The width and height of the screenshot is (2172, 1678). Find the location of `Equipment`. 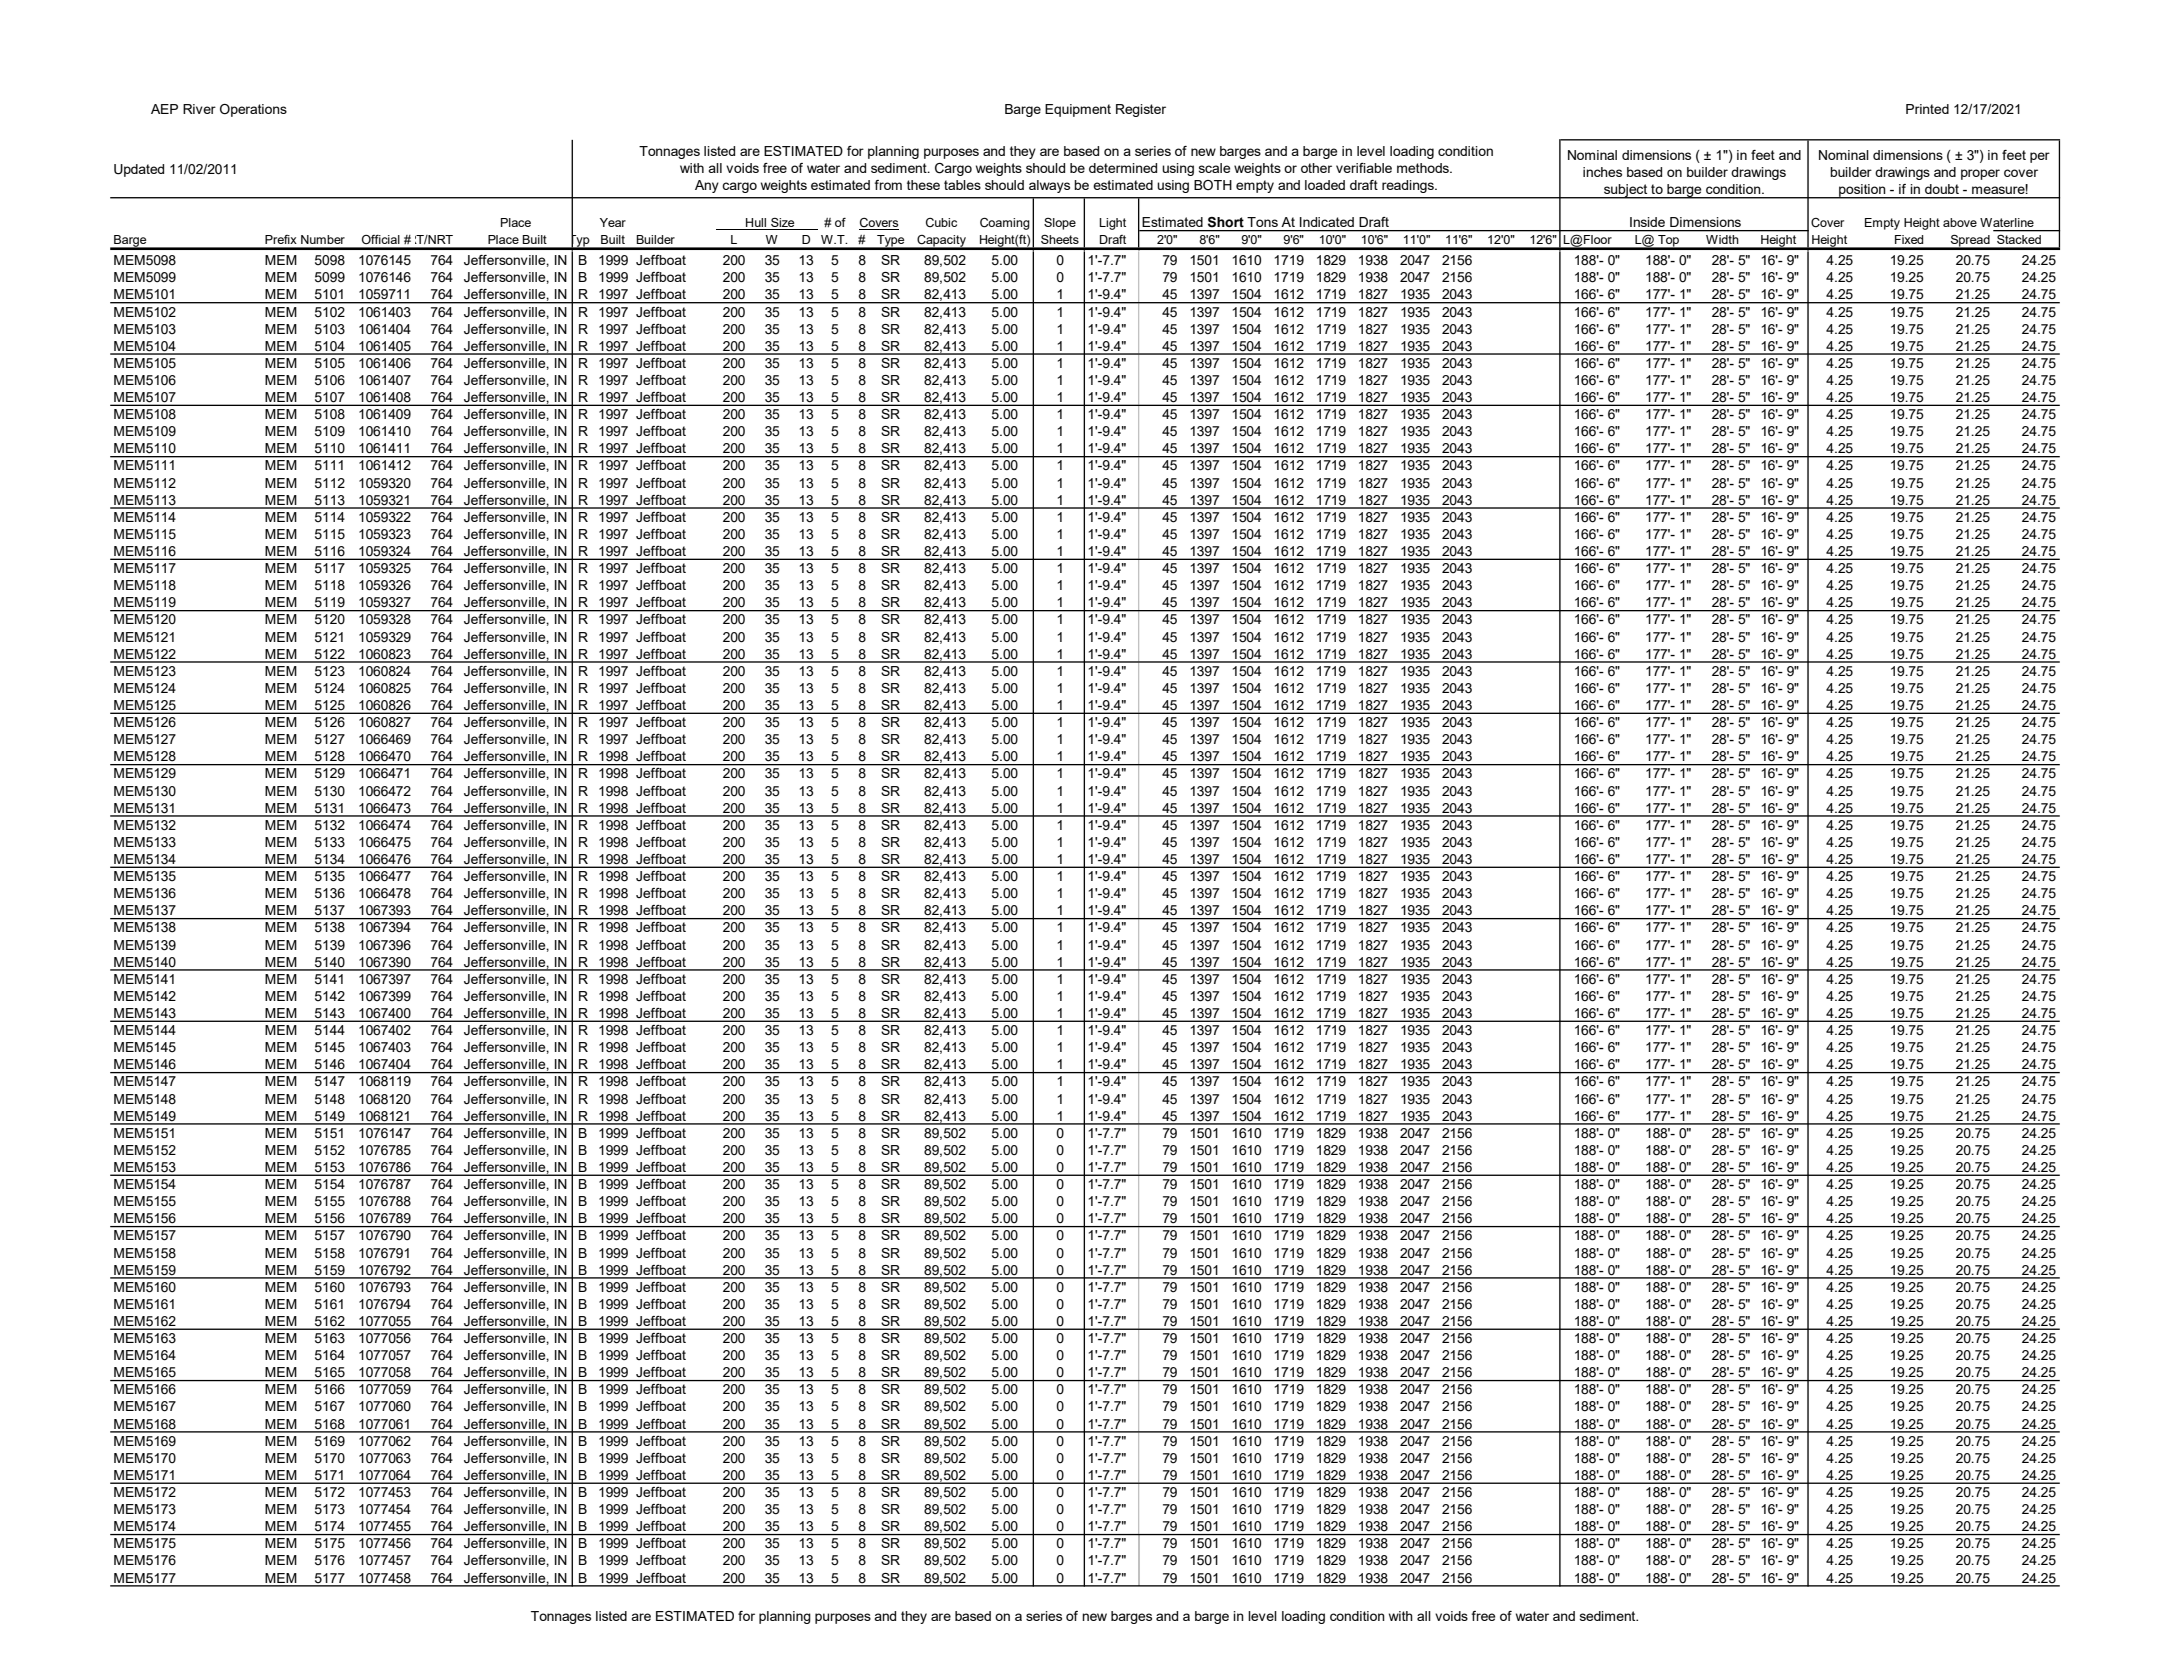

Equipment is located at coordinates (1078, 110).
